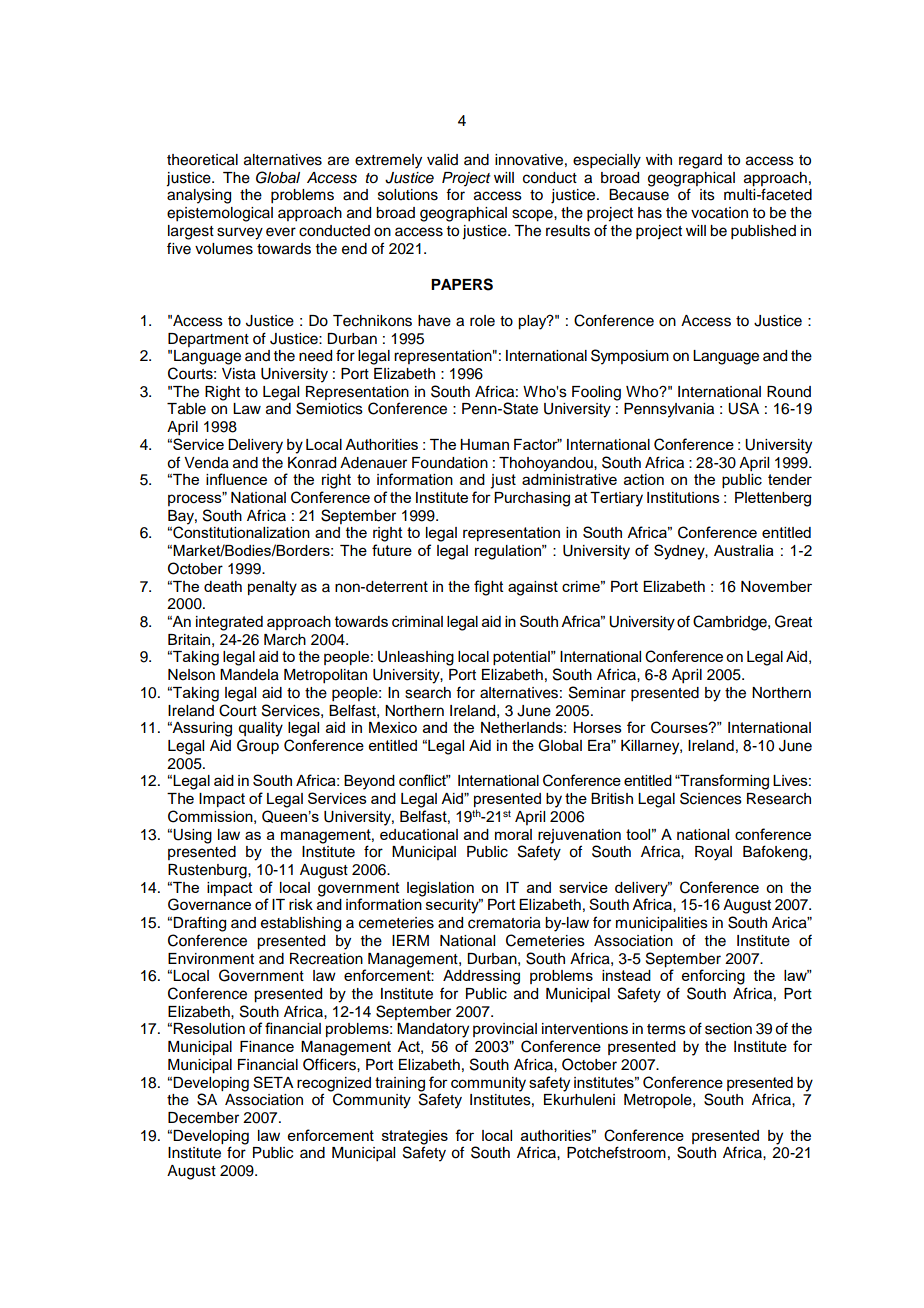 This screenshot has width=924, height=1308. I want to click on strategies, so click(415, 1137).
